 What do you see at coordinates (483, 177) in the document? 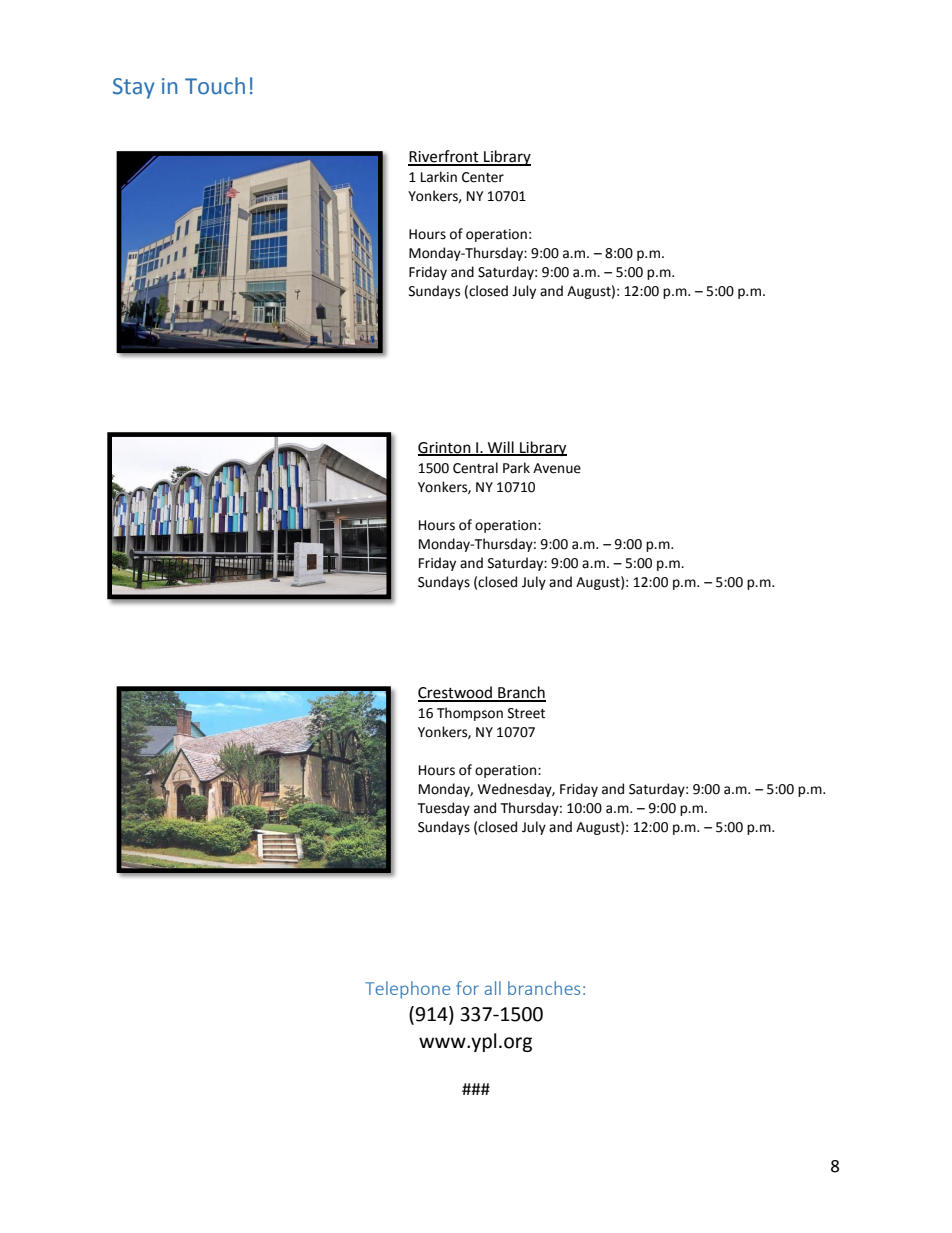
I see `Center` at bounding box center [483, 177].
